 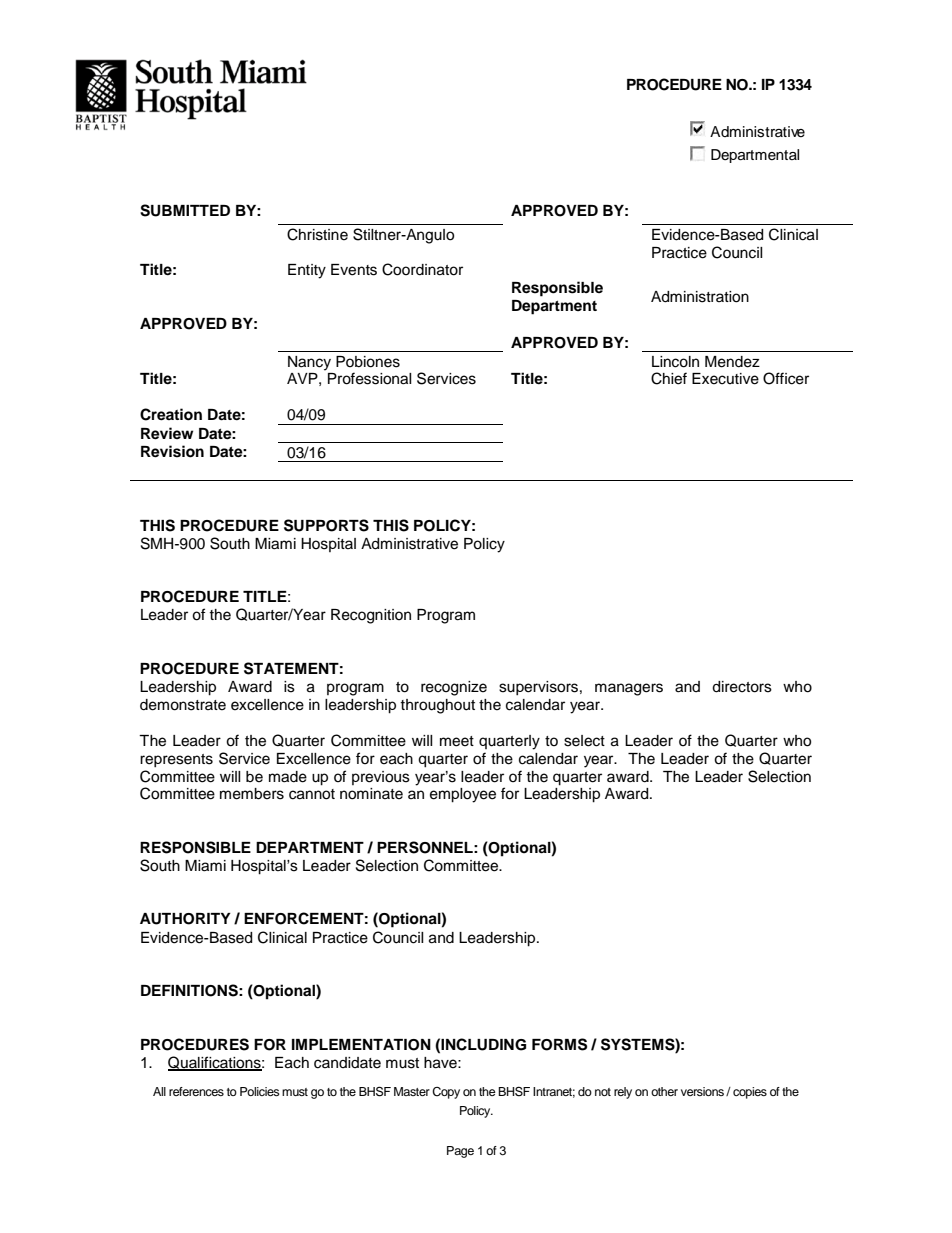 I want to click on Administration, so click(x=700, y=297).
